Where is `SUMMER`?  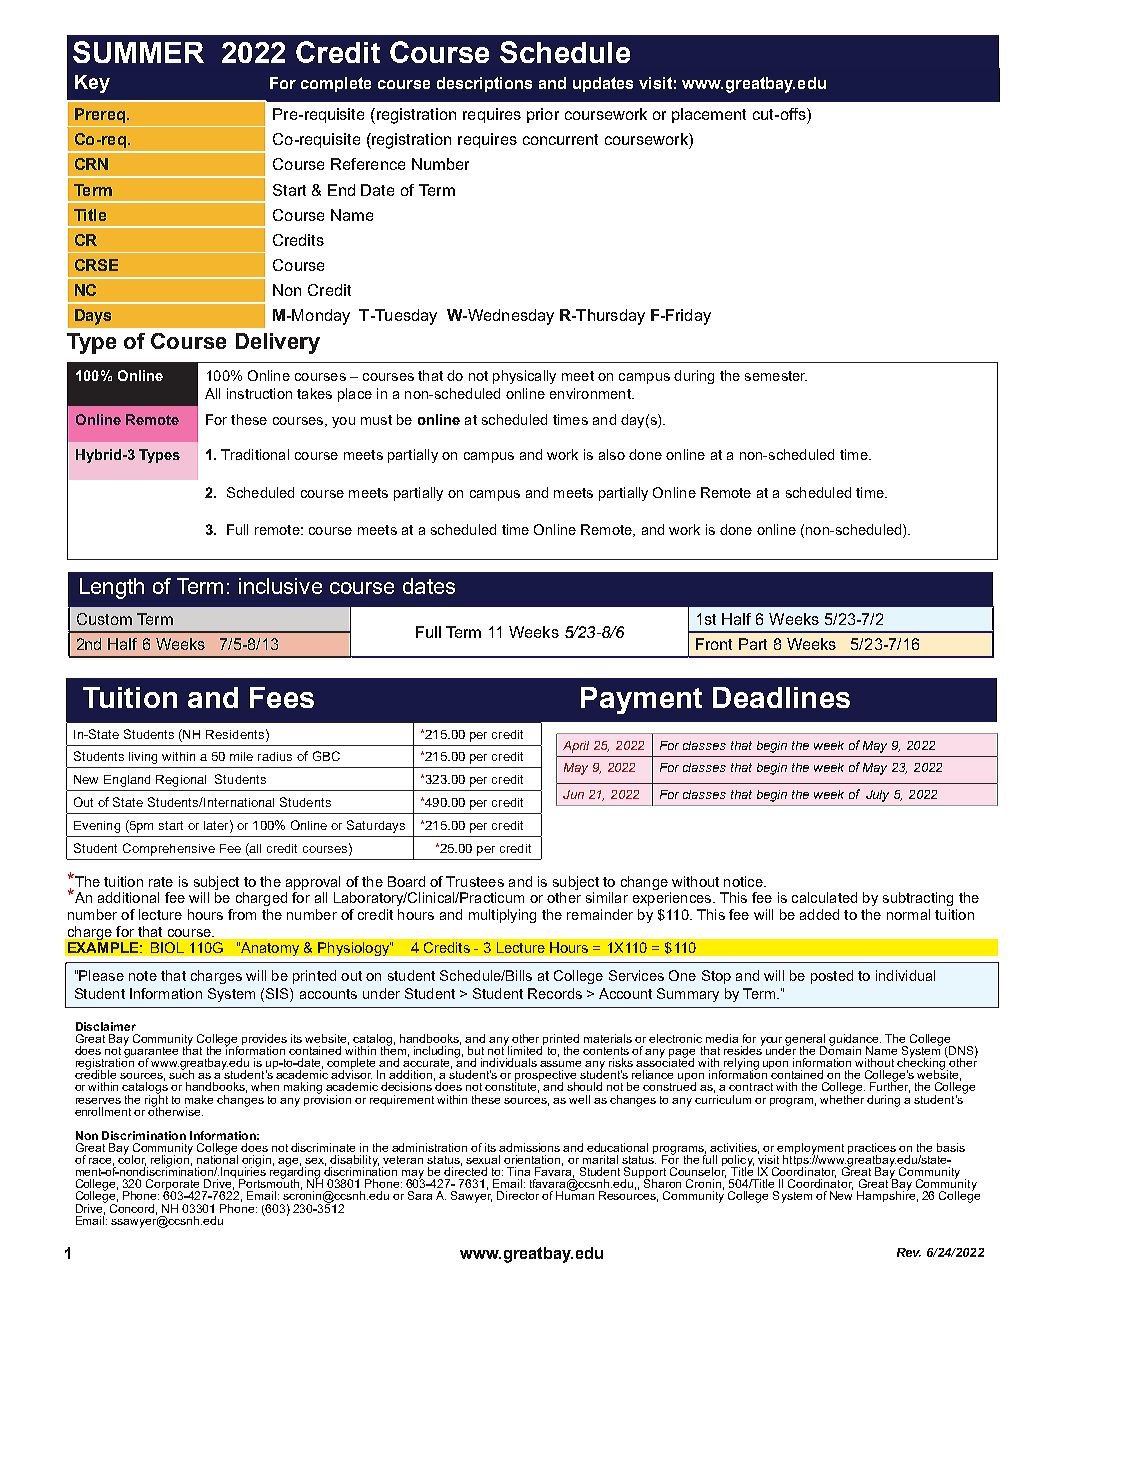 SUMMER is located at coordinates (138, 52).
